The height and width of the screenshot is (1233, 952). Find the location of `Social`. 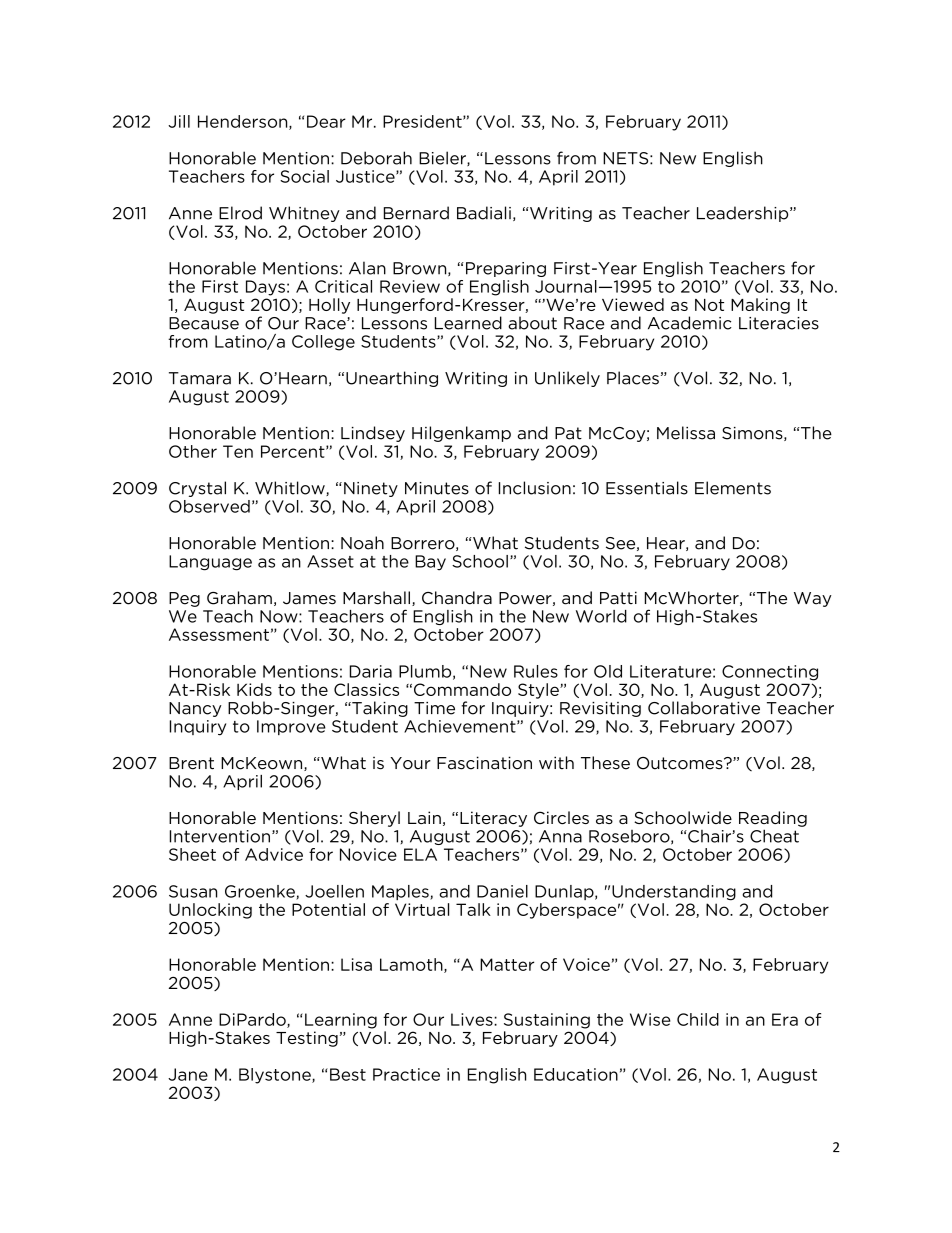

Social is located at coordinates (304, 176).
